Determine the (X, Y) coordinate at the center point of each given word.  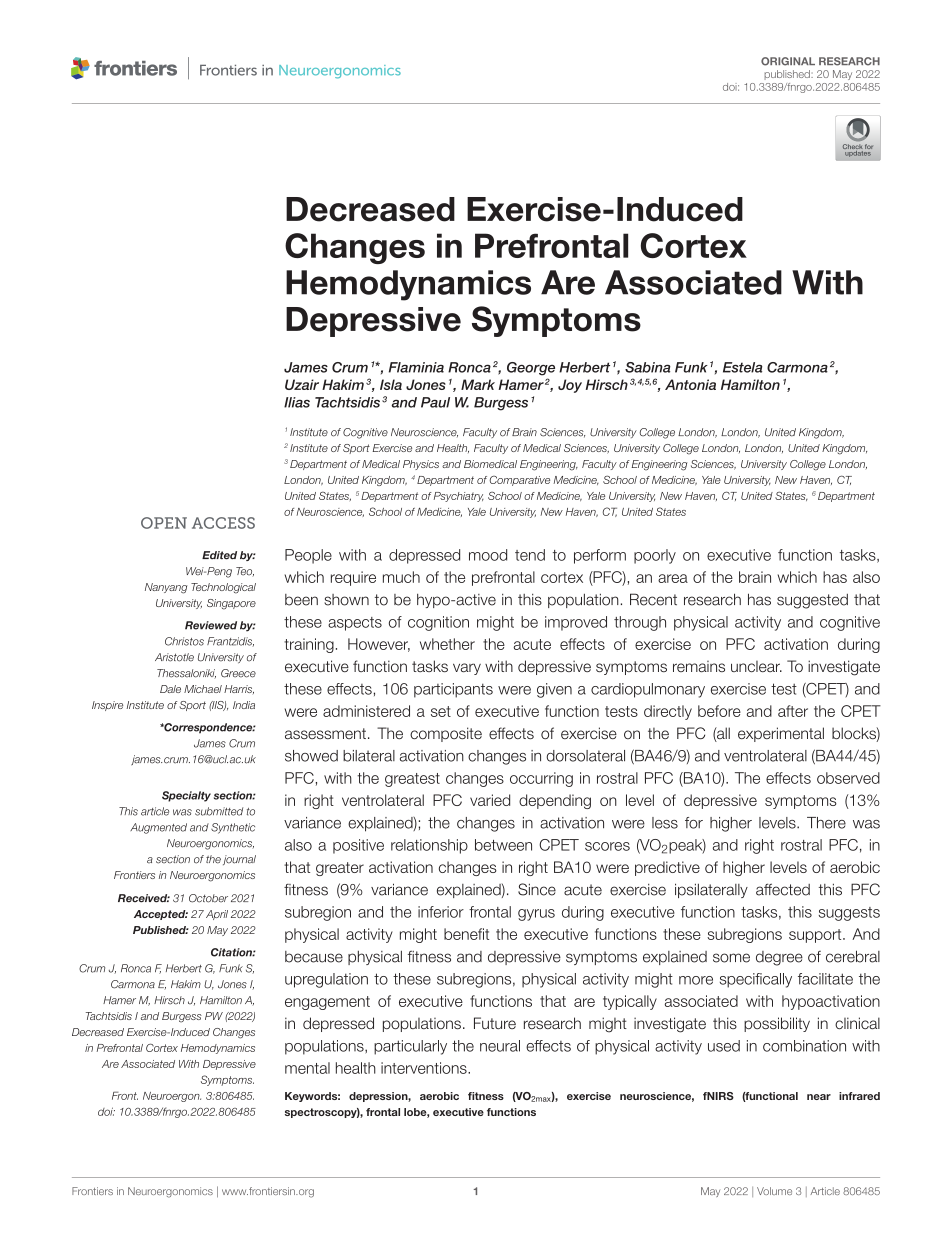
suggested (812, 601)
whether (447, 644)
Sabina (648, 367)
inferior (441, 912)
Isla (391, 384)
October (208, 898)
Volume (774, 1191)
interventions (425, 1068)
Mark (478, 384)
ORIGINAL (788, 61)
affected (783, 889)
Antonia (690, 384)
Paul (435, 402)
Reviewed (211, 625)
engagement (327, 1003)
